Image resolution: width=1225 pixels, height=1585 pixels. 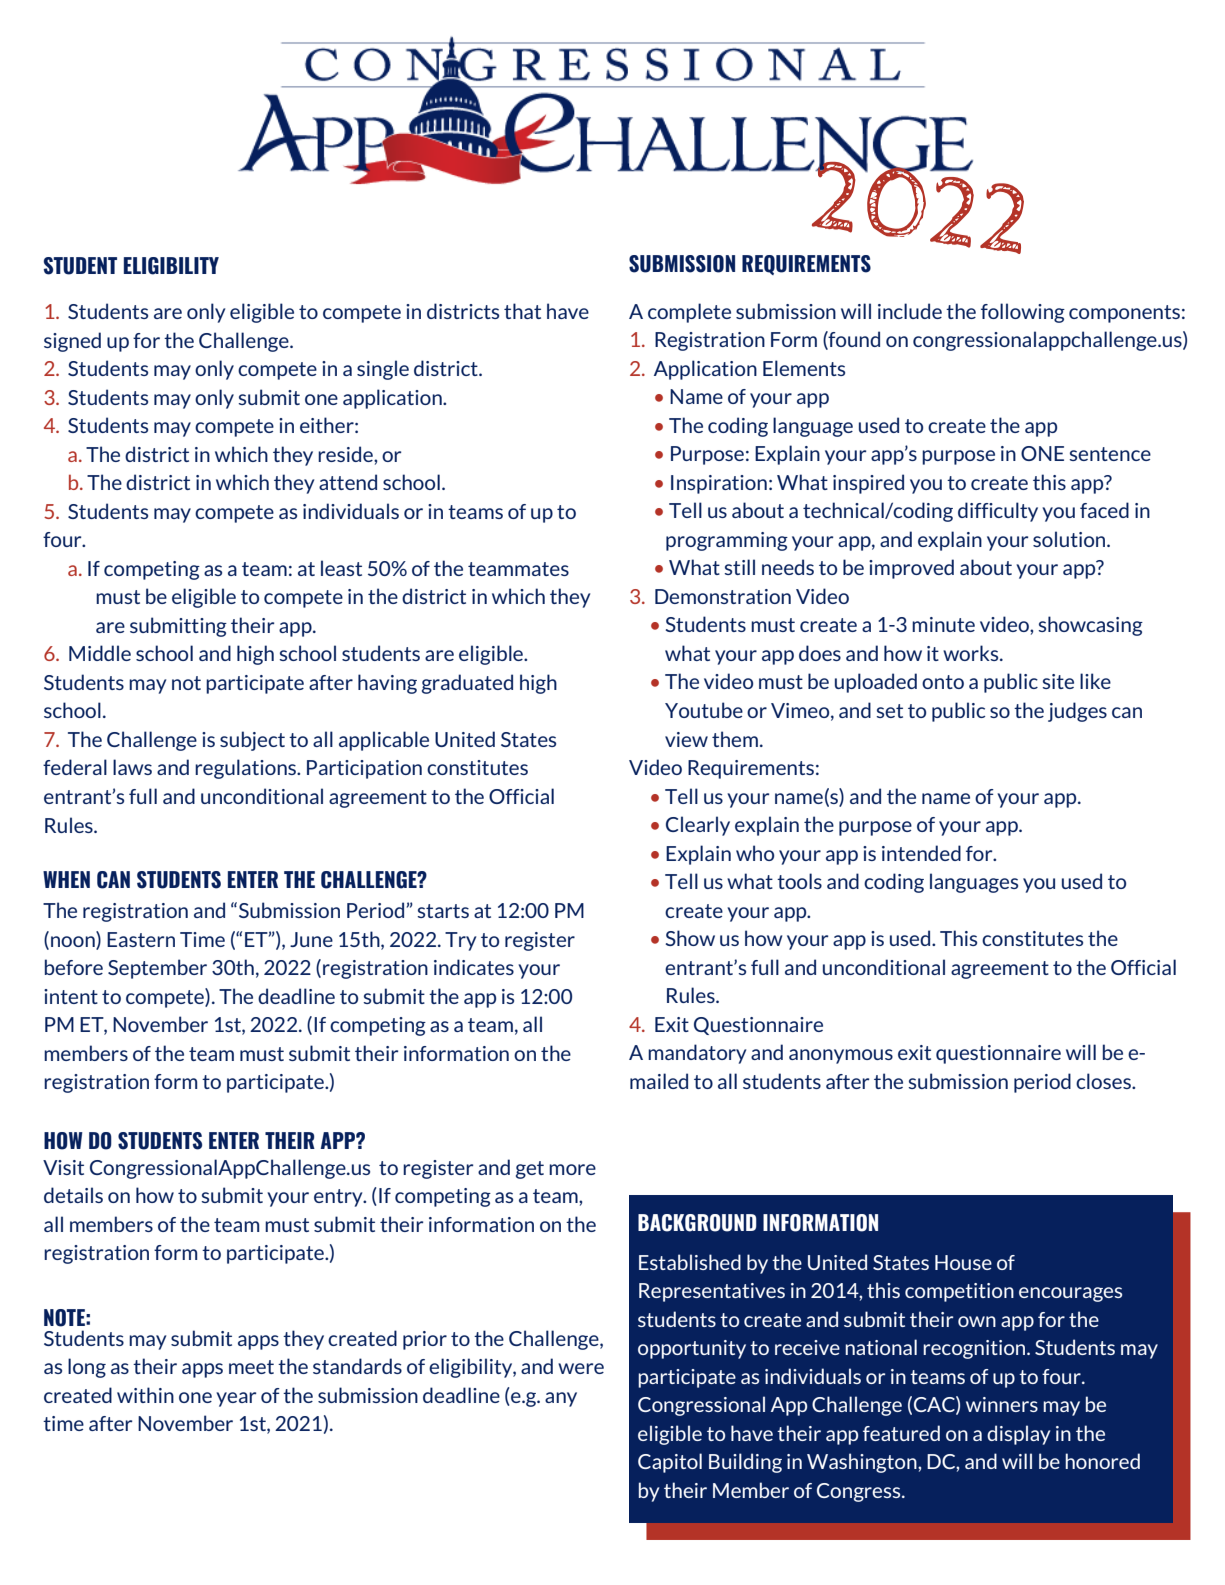 I want to click on that, so click(x=522, y=311).
